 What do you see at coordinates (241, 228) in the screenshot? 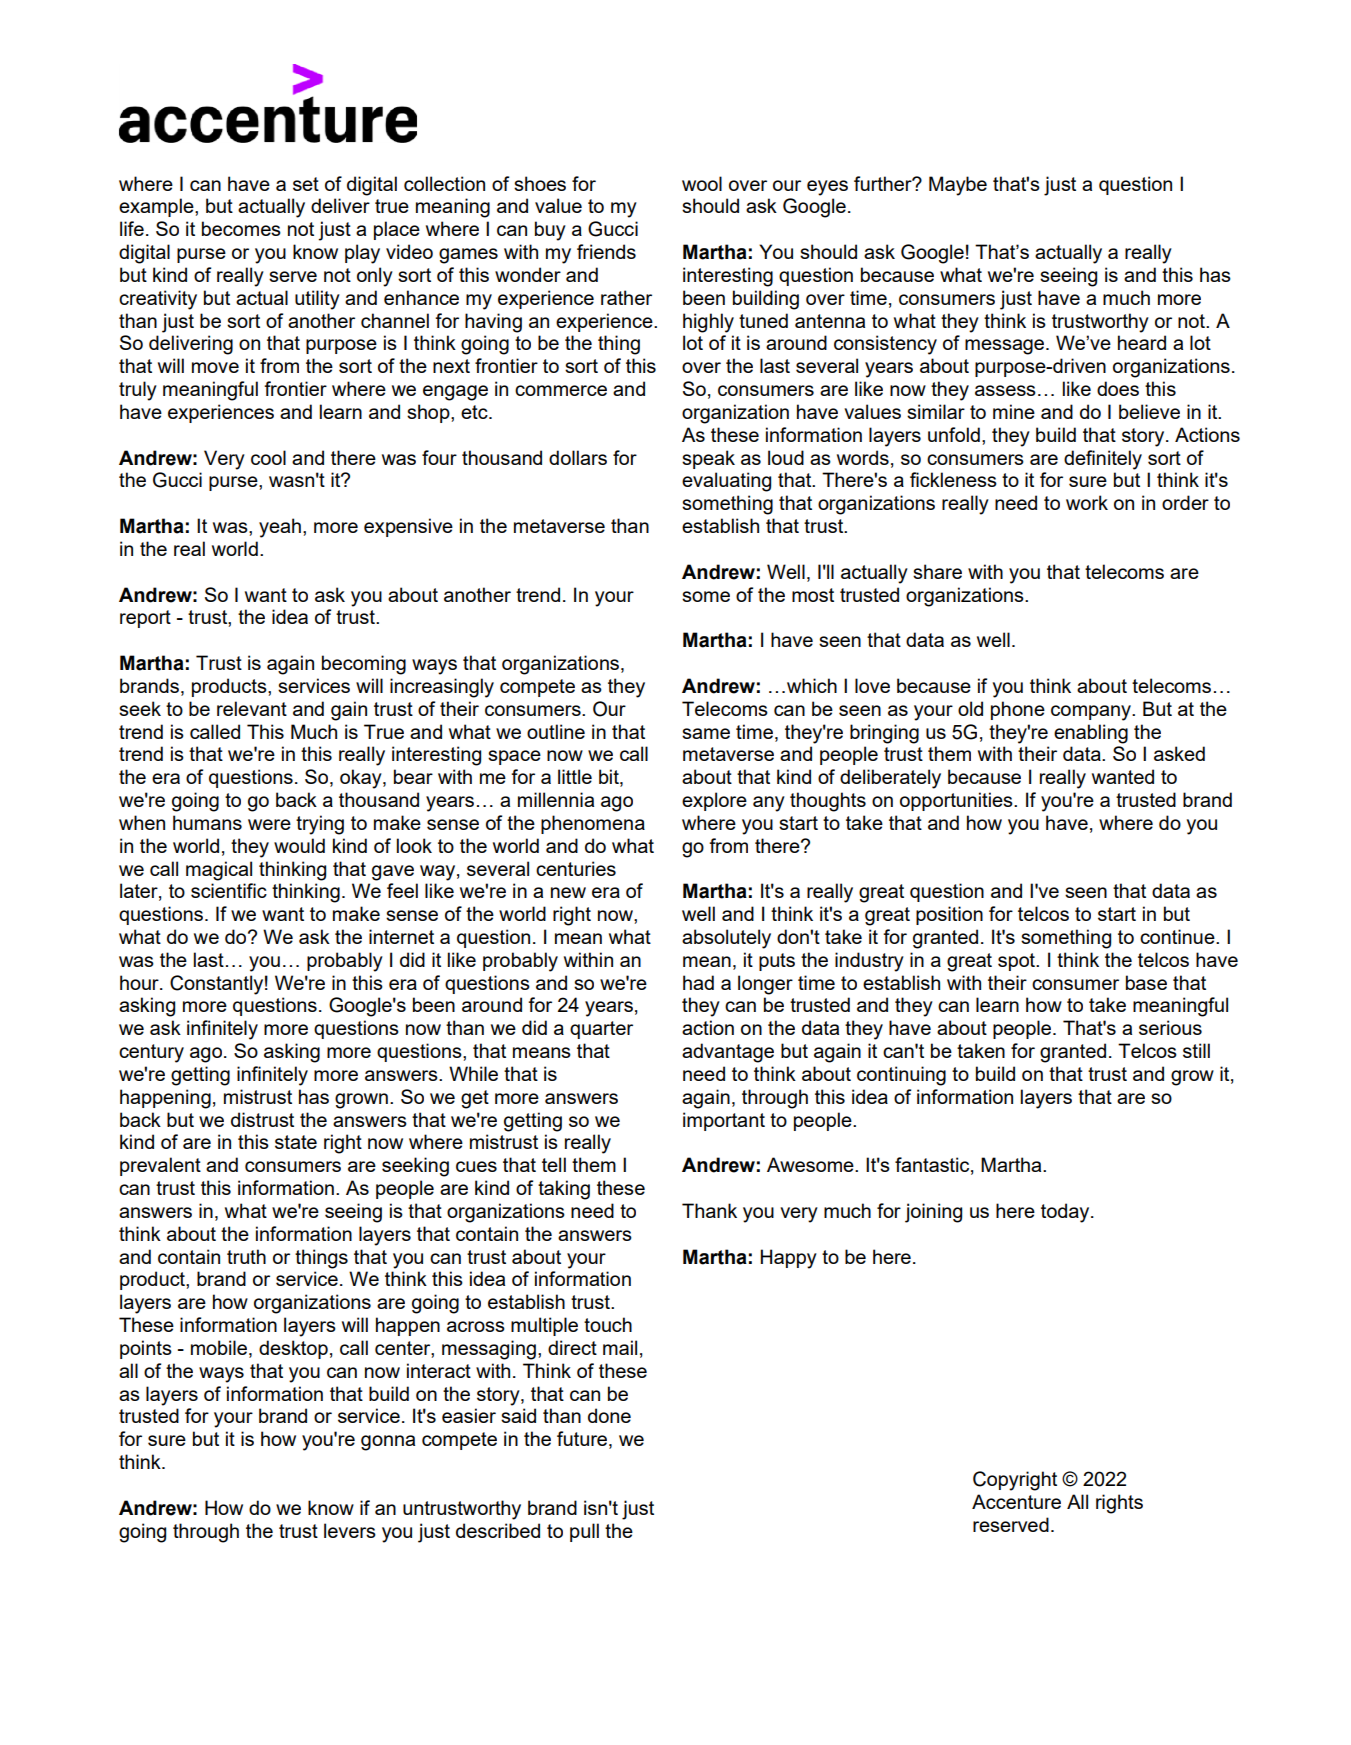
I see `becomes` at bounding box center [241, 228].
